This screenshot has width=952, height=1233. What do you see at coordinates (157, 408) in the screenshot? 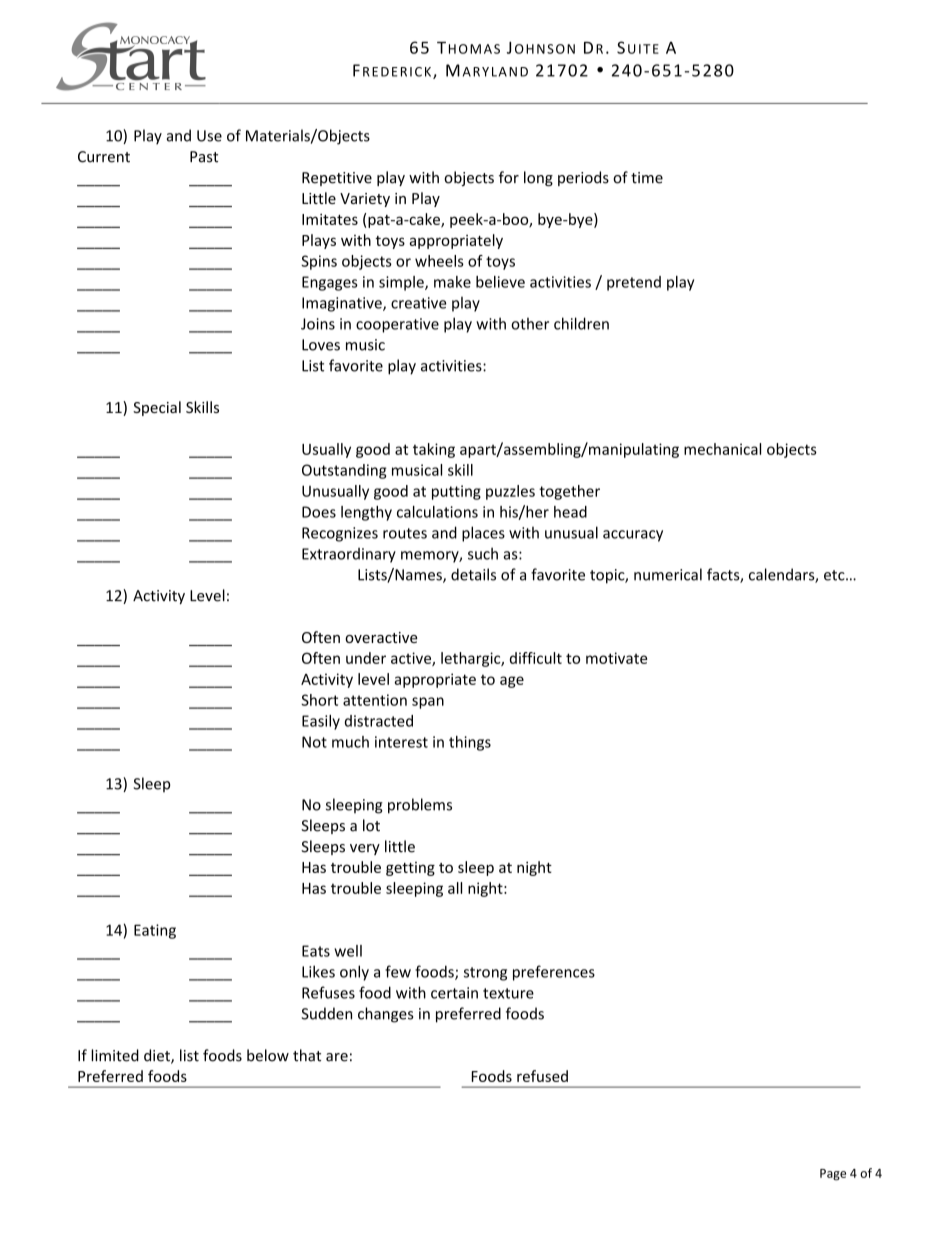
I see `Special` at bounding box center [157, 408].
